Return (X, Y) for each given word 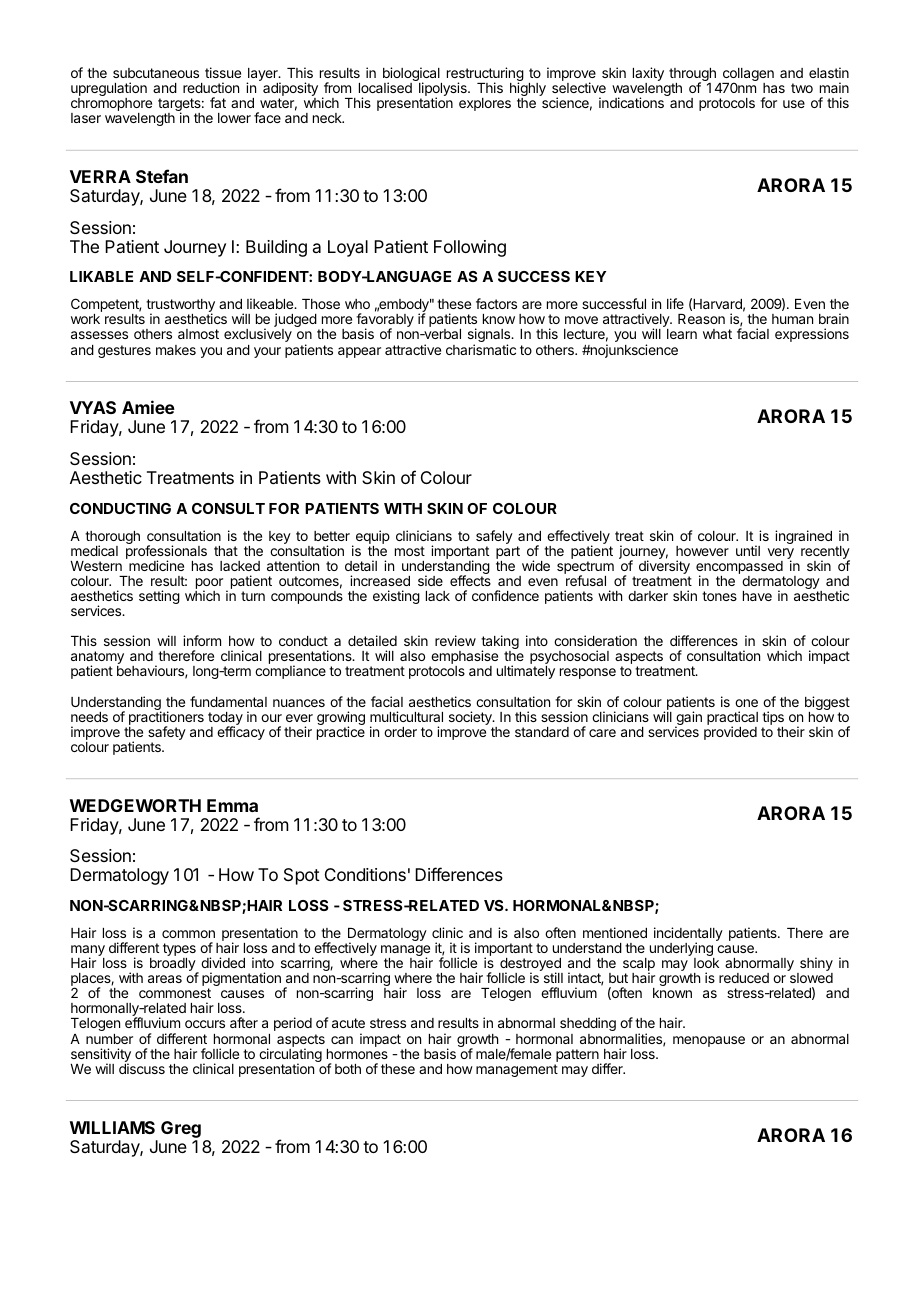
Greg (181, 1129)
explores (485, 104)
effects (470, 580)
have (757, 596)
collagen (747, 76)
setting (159, 597)
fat (218, 102)
